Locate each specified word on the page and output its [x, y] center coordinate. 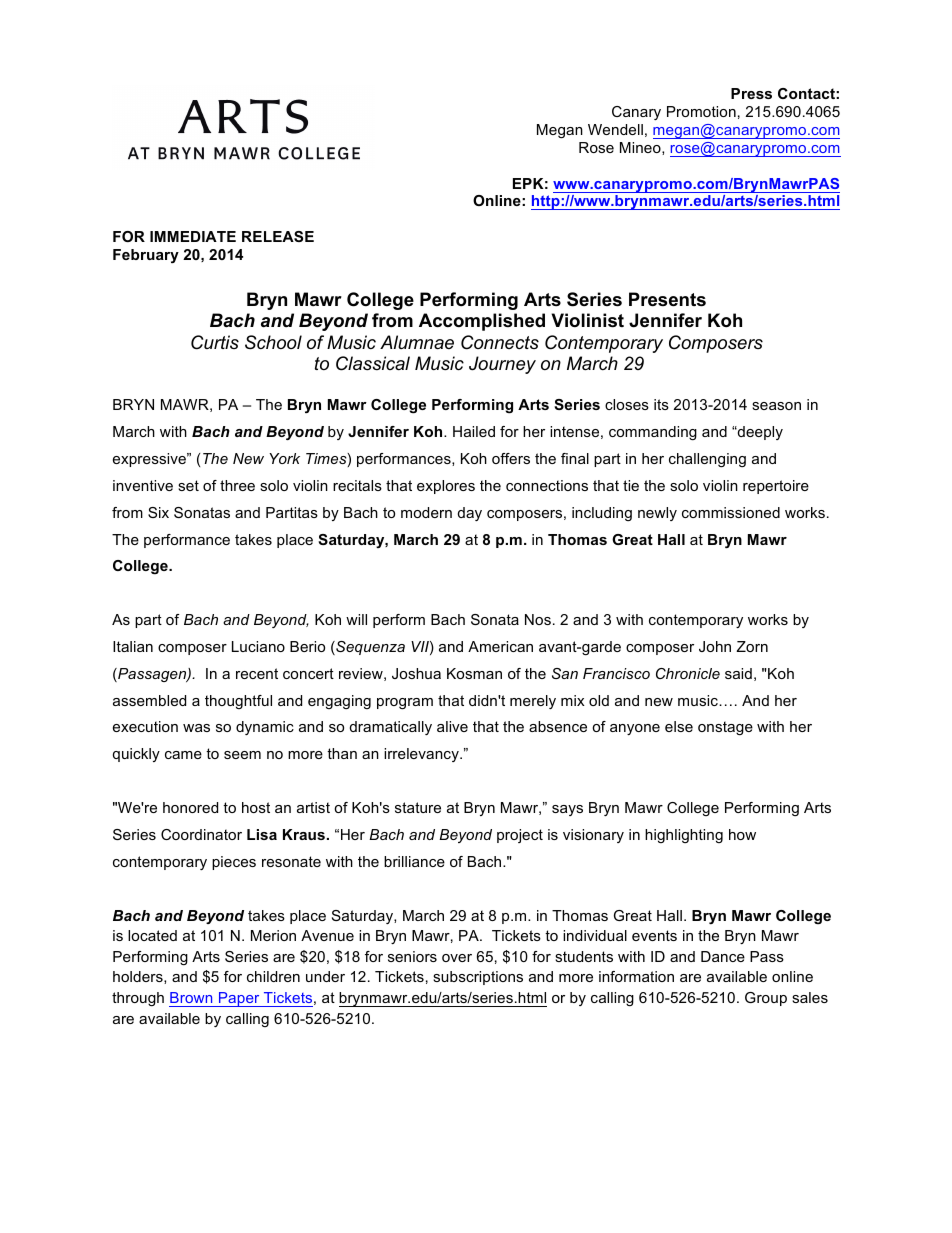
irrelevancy [422, 755]
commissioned [731, 512]
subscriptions [478, 978]
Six [158, 512]
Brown [191, 997]
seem [242, 755]
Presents [667, 299]
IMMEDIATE [193, 236]
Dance [723, 956]
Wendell [615, 129]
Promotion [701, 111]
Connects [500, 342]
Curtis [215, 342]
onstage [725, 728]
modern [426, 512]
